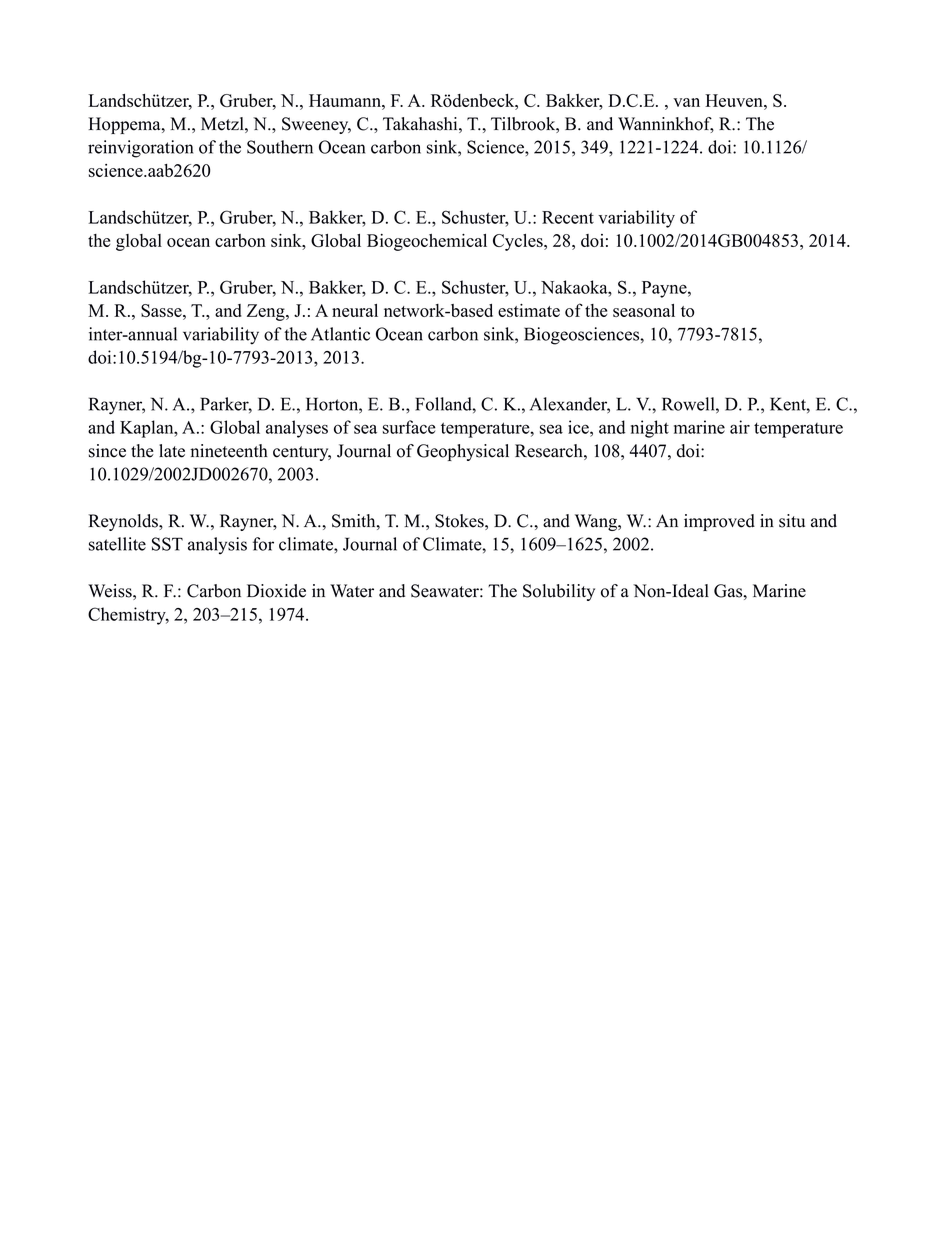  Describe the element at coordinates (559, 592) in the screenshot. I see `Solubility` at that location.
